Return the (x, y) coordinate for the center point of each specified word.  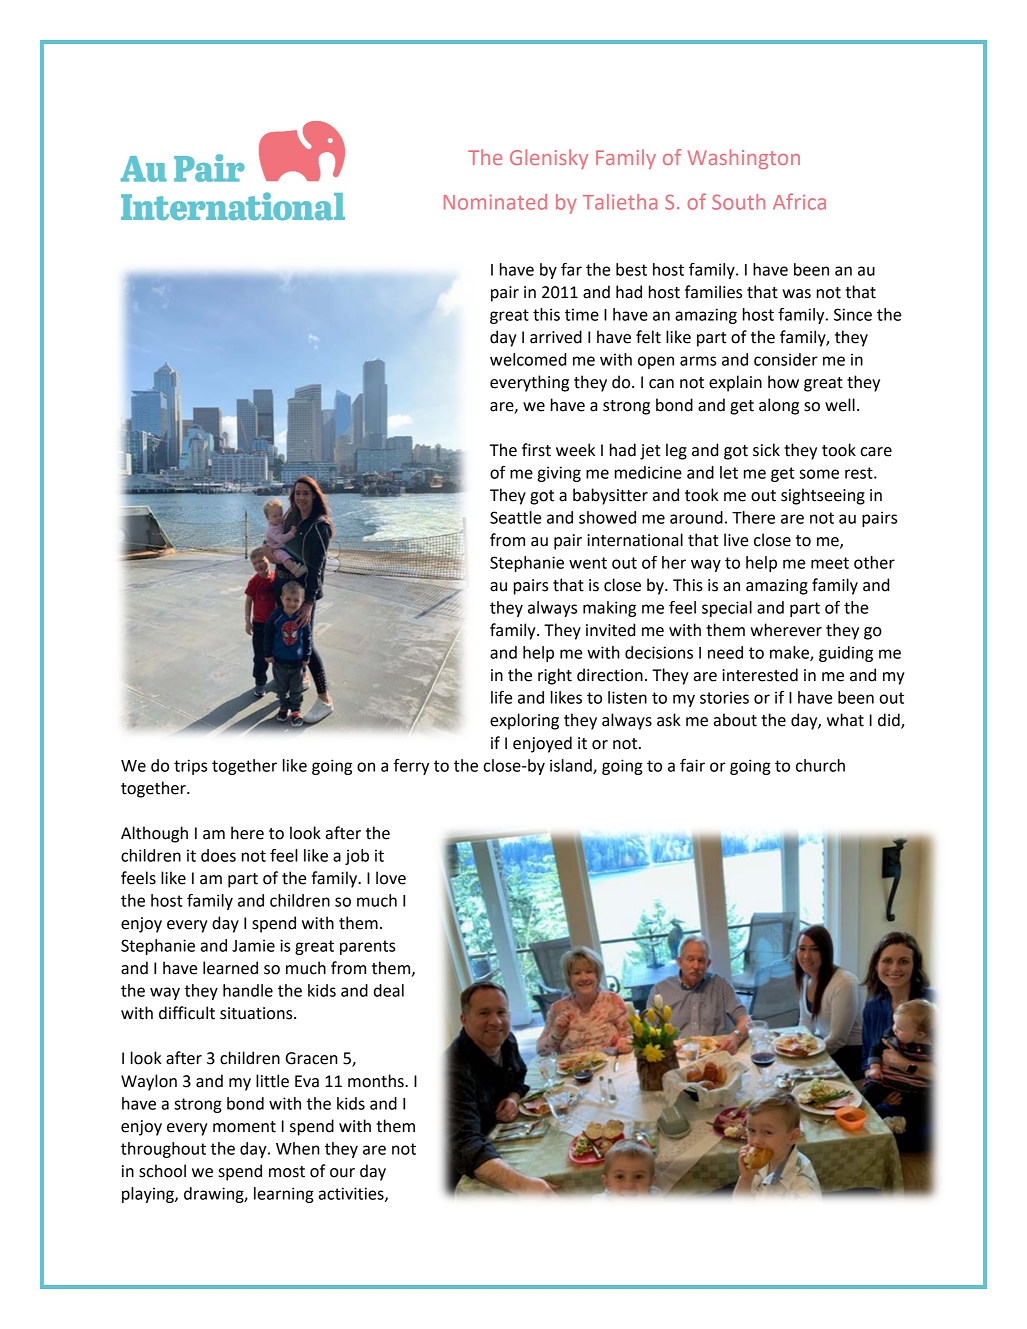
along (779, 406)
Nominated (495, 202)
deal (389, 990)
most (287, 1172)
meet (830, 563)
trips (190, 767)
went (588, 563)
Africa (799, 201)
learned (230, 968)
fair (692, 765)
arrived (556, 337)
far (571, 269)
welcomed (528, 359)
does (218, 855)
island (572, 766)
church (820, 765)
